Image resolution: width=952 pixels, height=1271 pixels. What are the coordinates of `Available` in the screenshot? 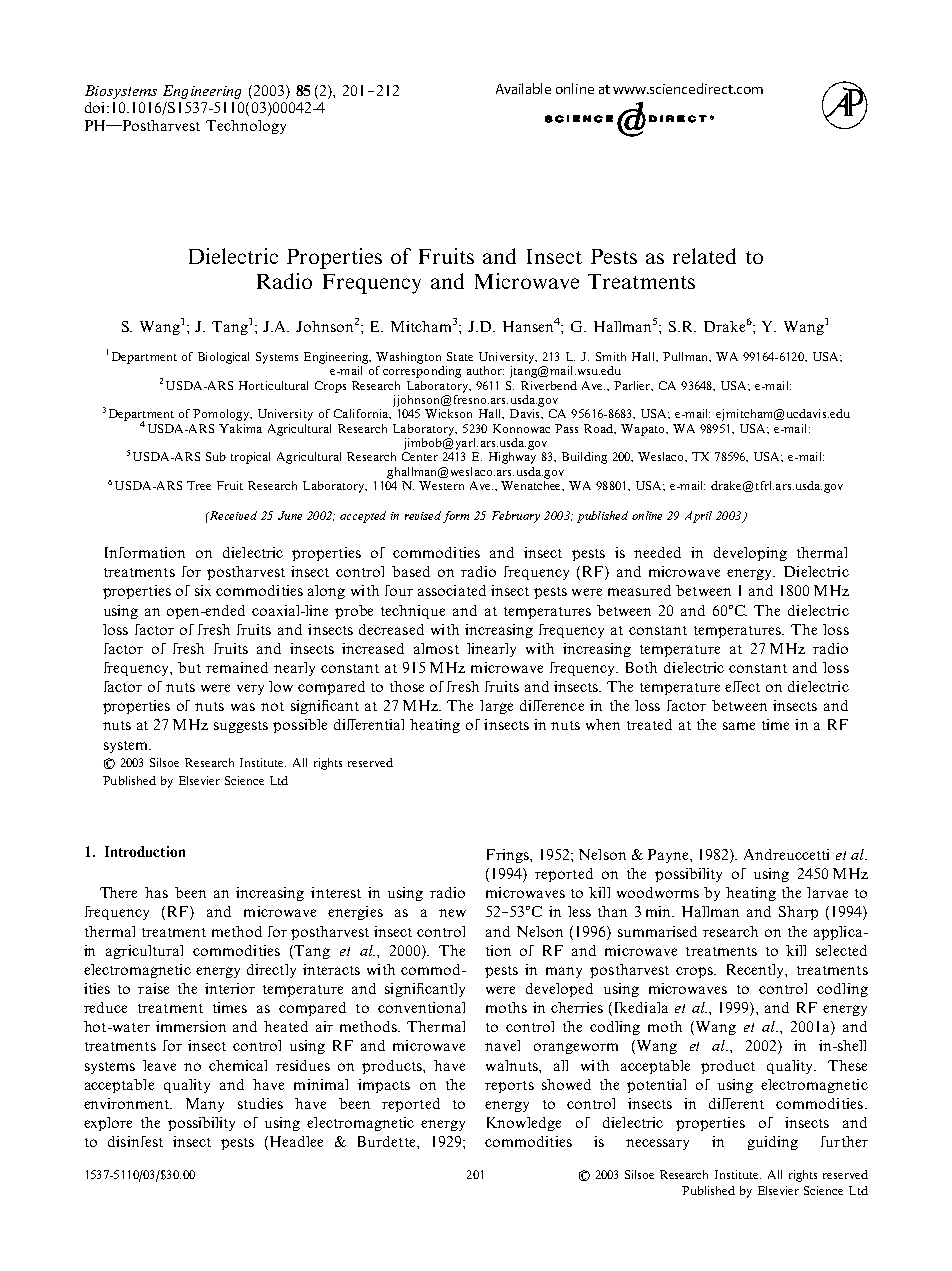 It's located at (523, 88).
